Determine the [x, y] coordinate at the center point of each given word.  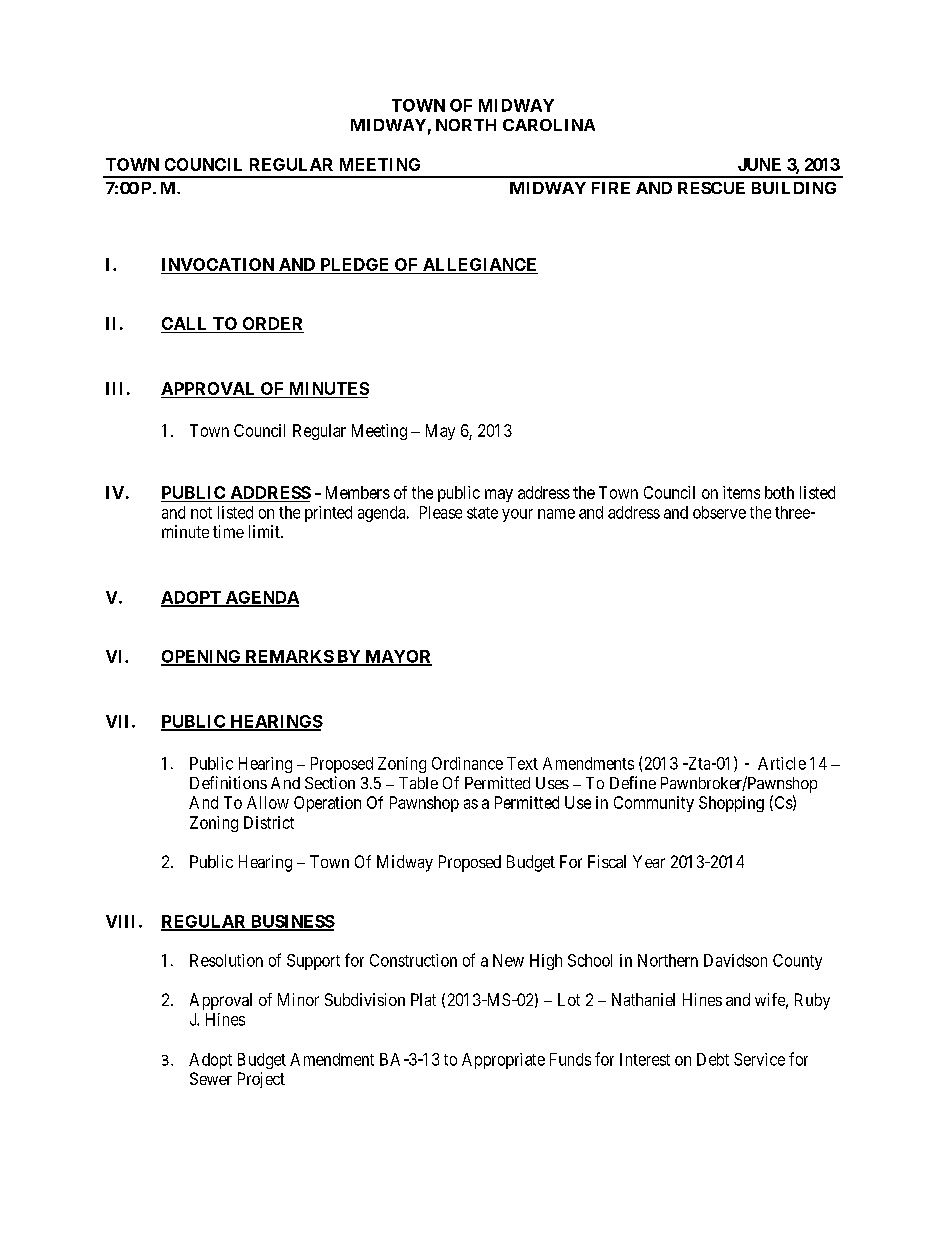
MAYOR [397, 657]
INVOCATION [219, 266]
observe [719, 512]
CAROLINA [549, 125]
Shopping [731, 804]
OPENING [202, 657]
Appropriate [503, 1061]
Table [418, 783]
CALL [186, 325]
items [741, 492]
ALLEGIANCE [479, 266]
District [269, 822]
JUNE [759, 164]
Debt [713, 1059]
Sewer [211, 1078]
